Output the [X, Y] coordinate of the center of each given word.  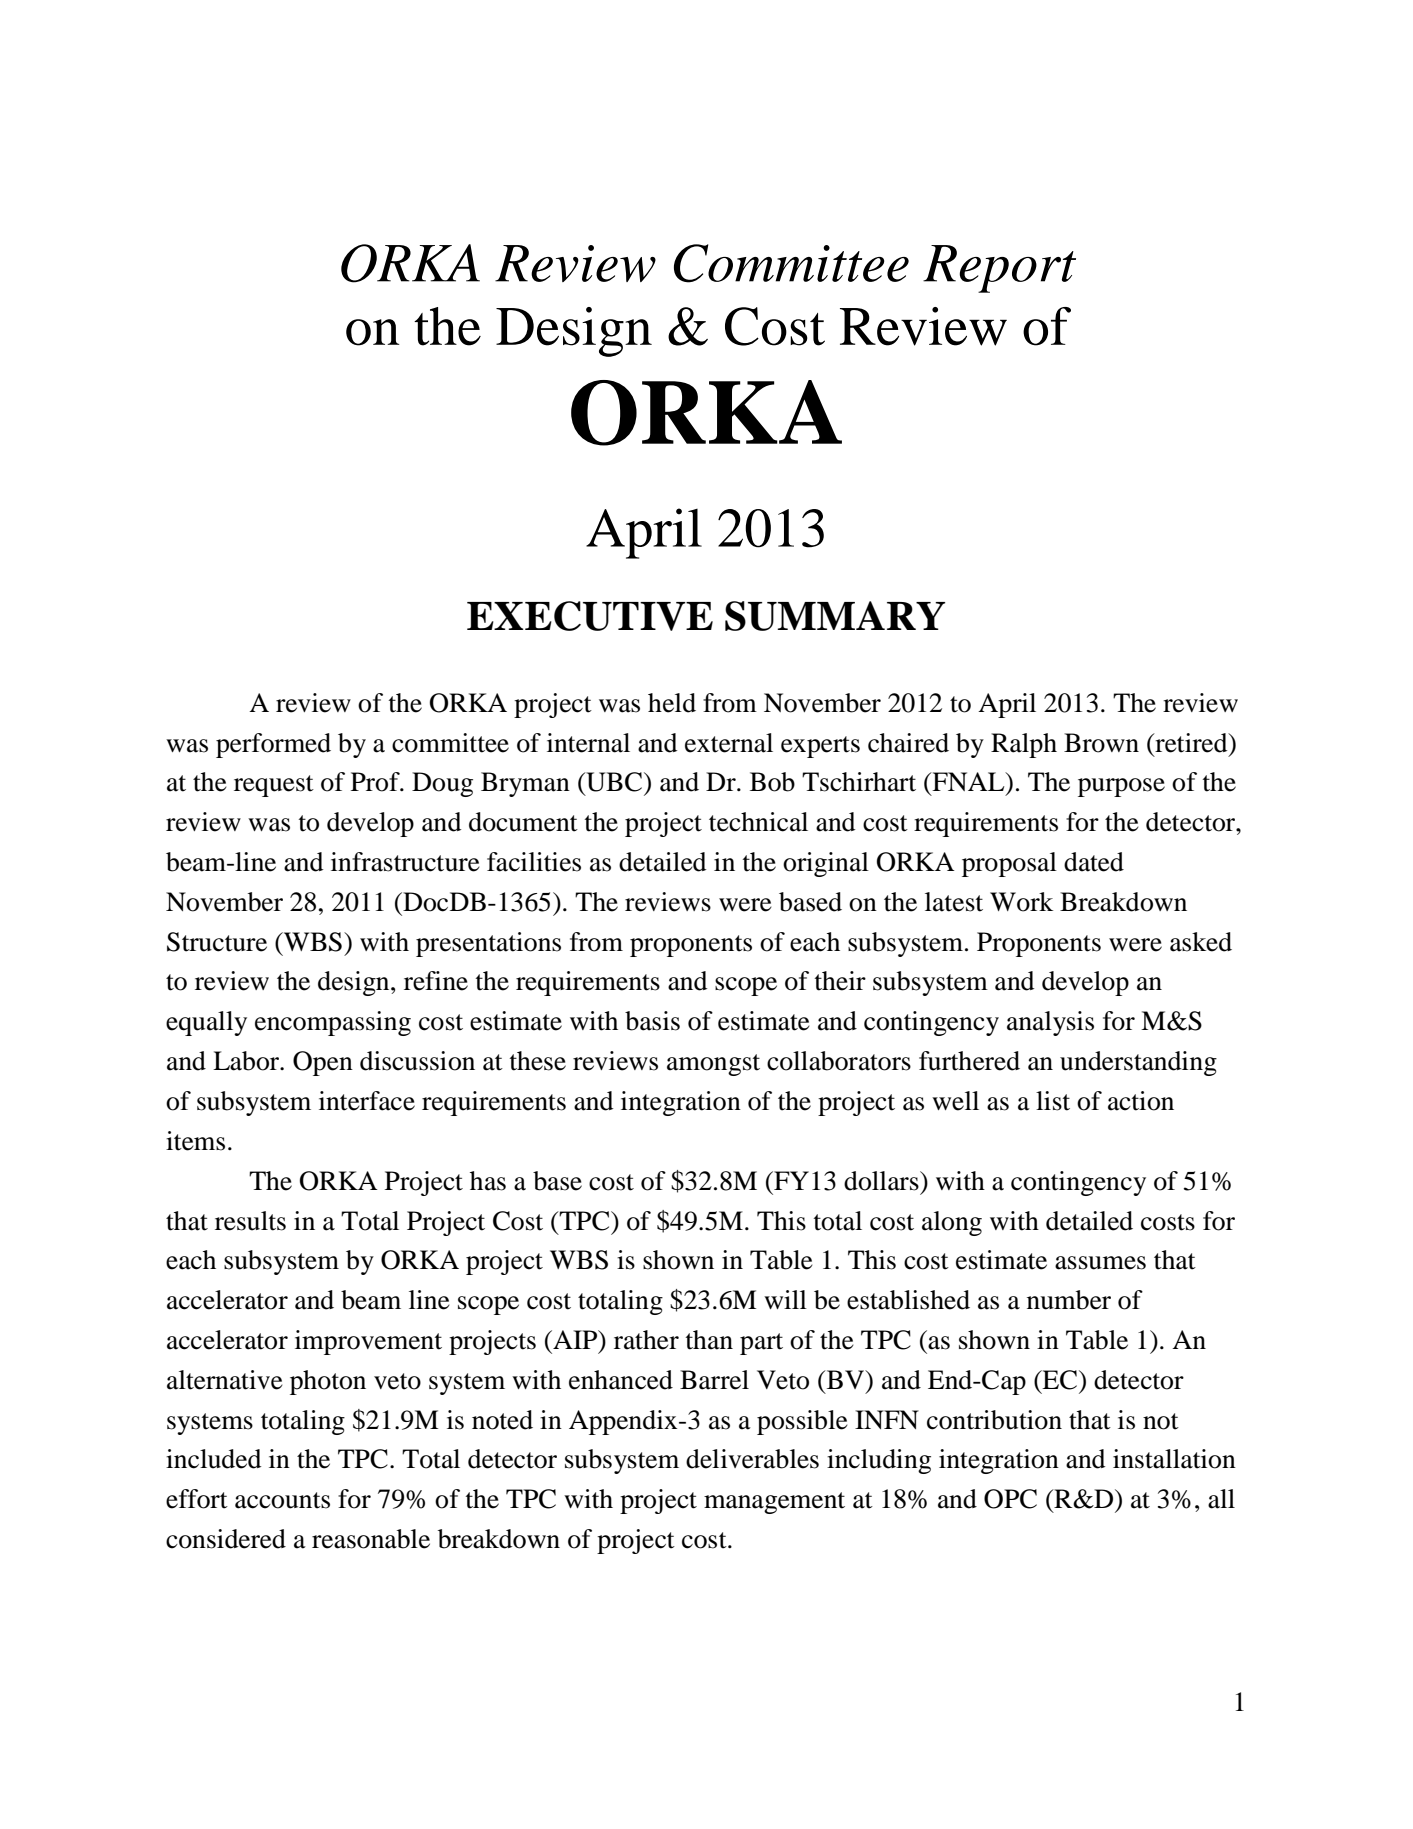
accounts [282, 1500]
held [672, 703]
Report [999, 269]
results [250, 1221]
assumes [1100, 1263]
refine [436, 981]
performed [273, 745]
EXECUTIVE [590, 616]
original [826, 864]
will [785, 1299]
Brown [1101, 743]
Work [1021, 902]
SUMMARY [835, 616]
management [774, 1503]
